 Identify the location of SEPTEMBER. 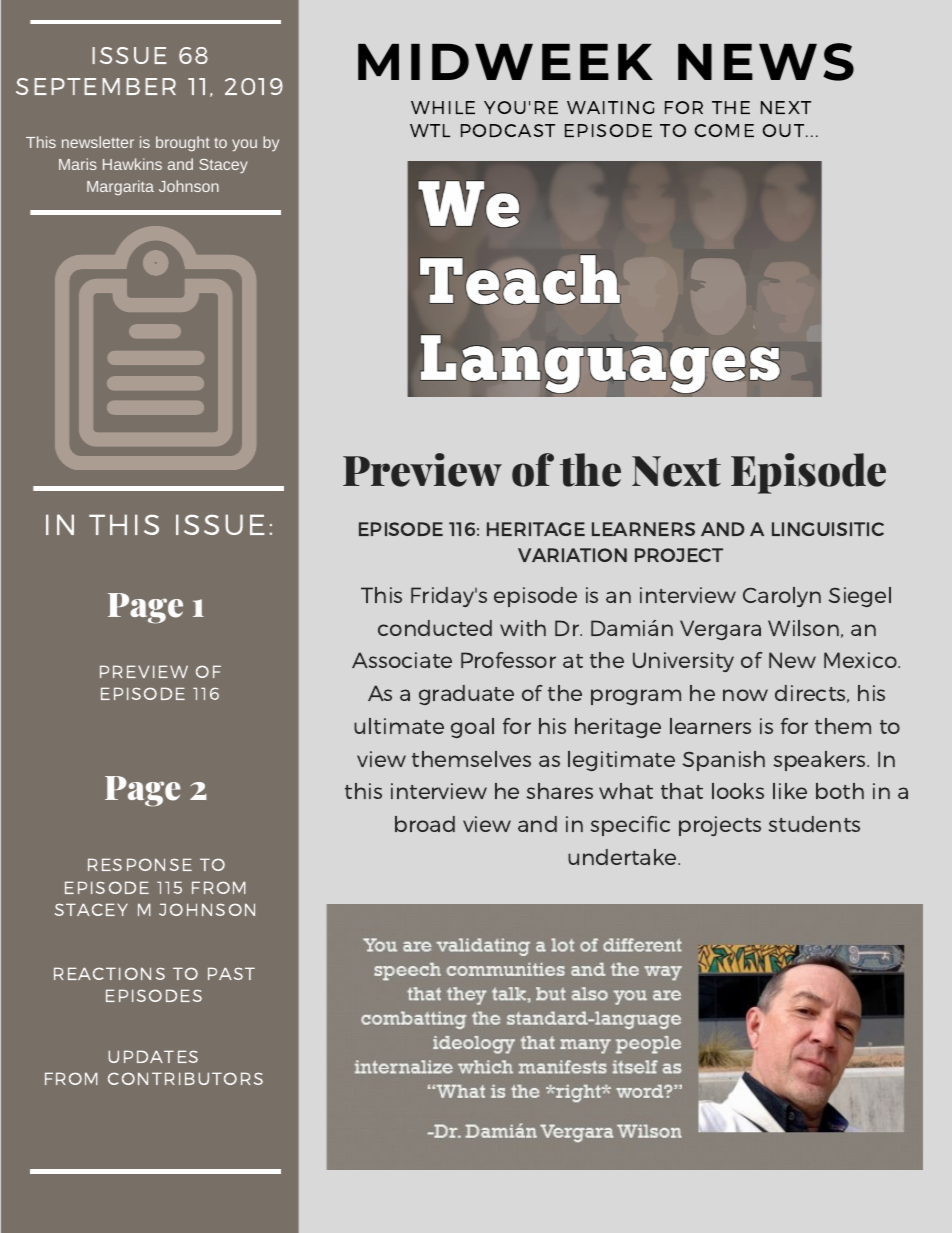
(96, 86).
